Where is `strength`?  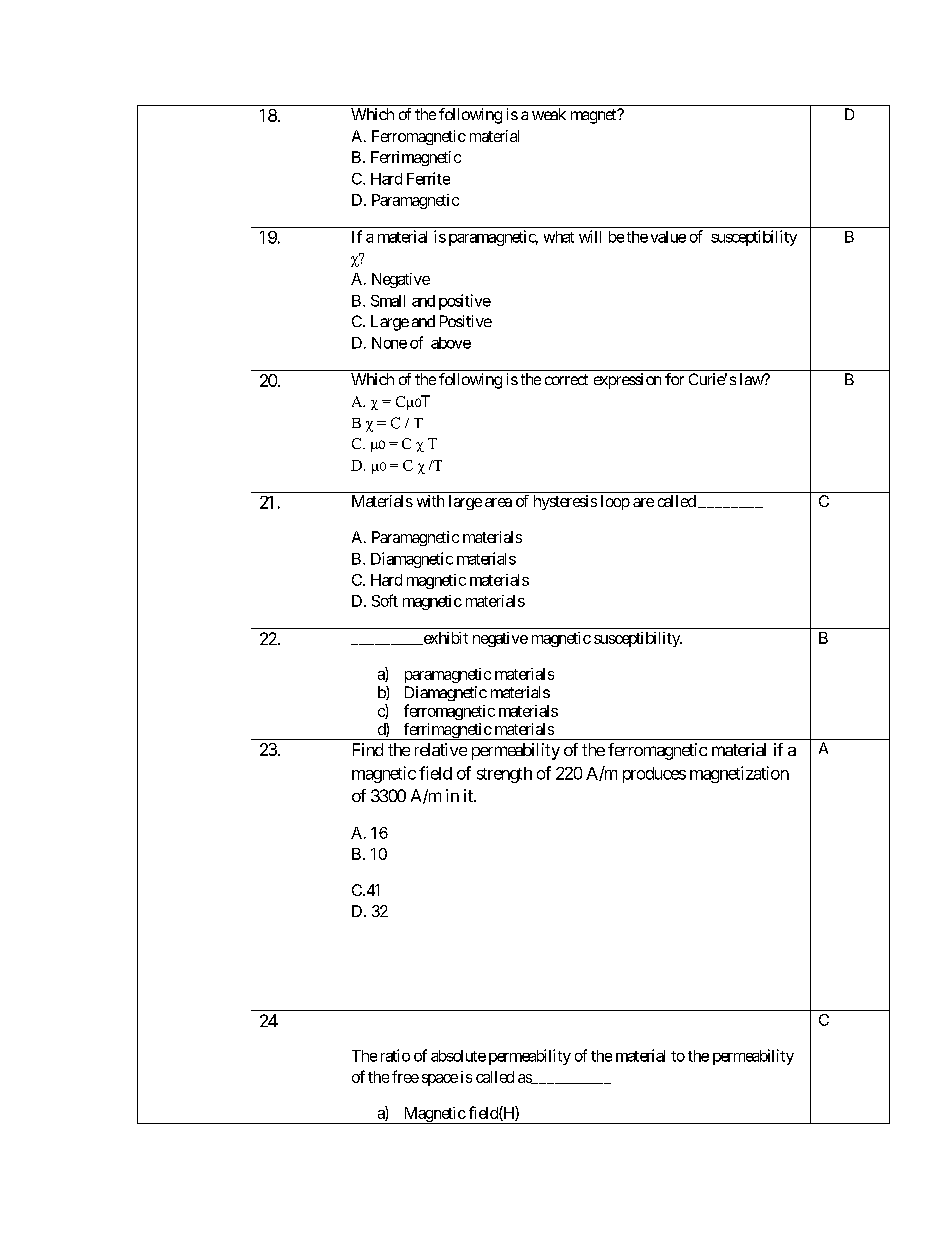
strength is located at coordinates (504, 775).
